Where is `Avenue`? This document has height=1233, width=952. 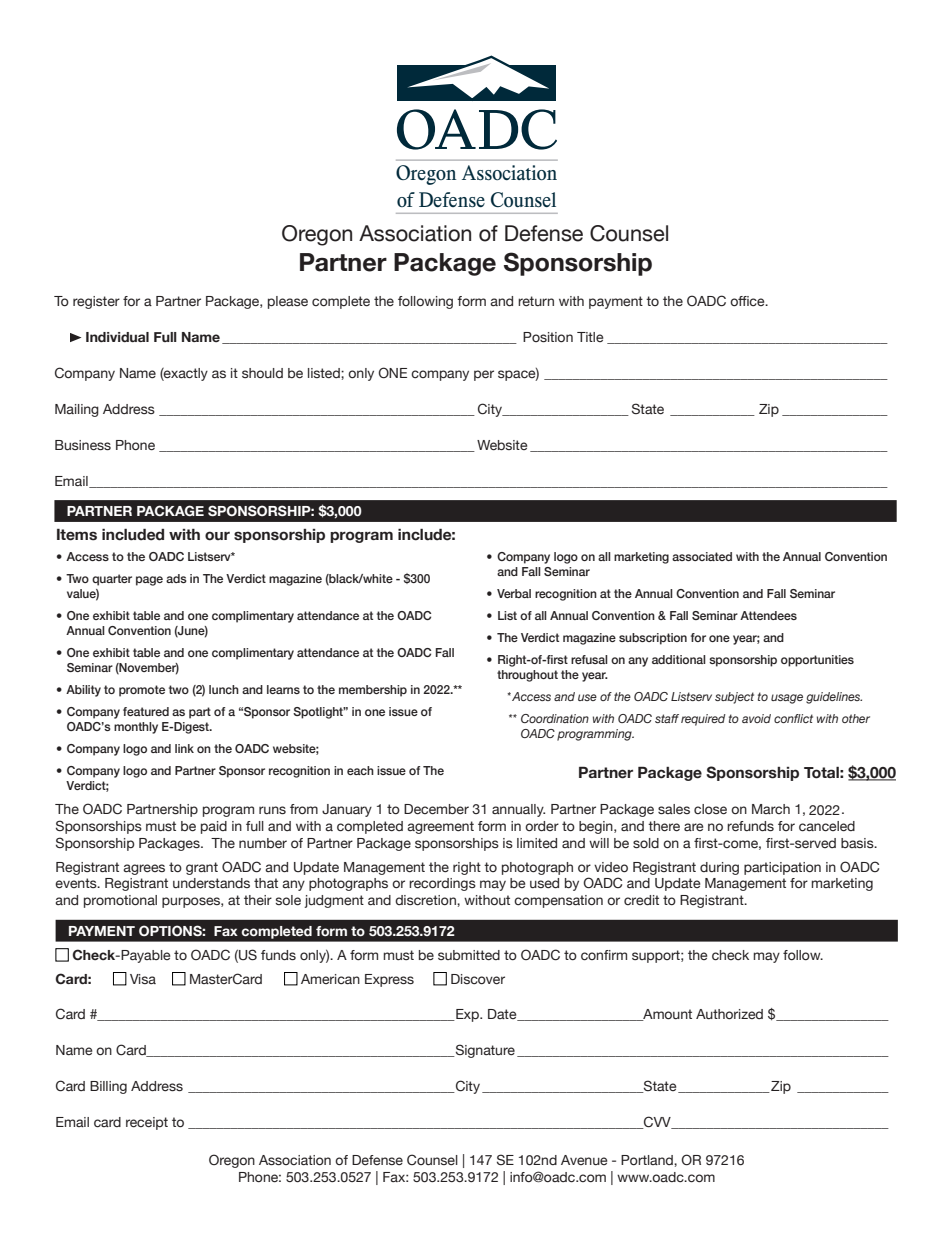 Avenue is located at coordinates (584, 1160).
